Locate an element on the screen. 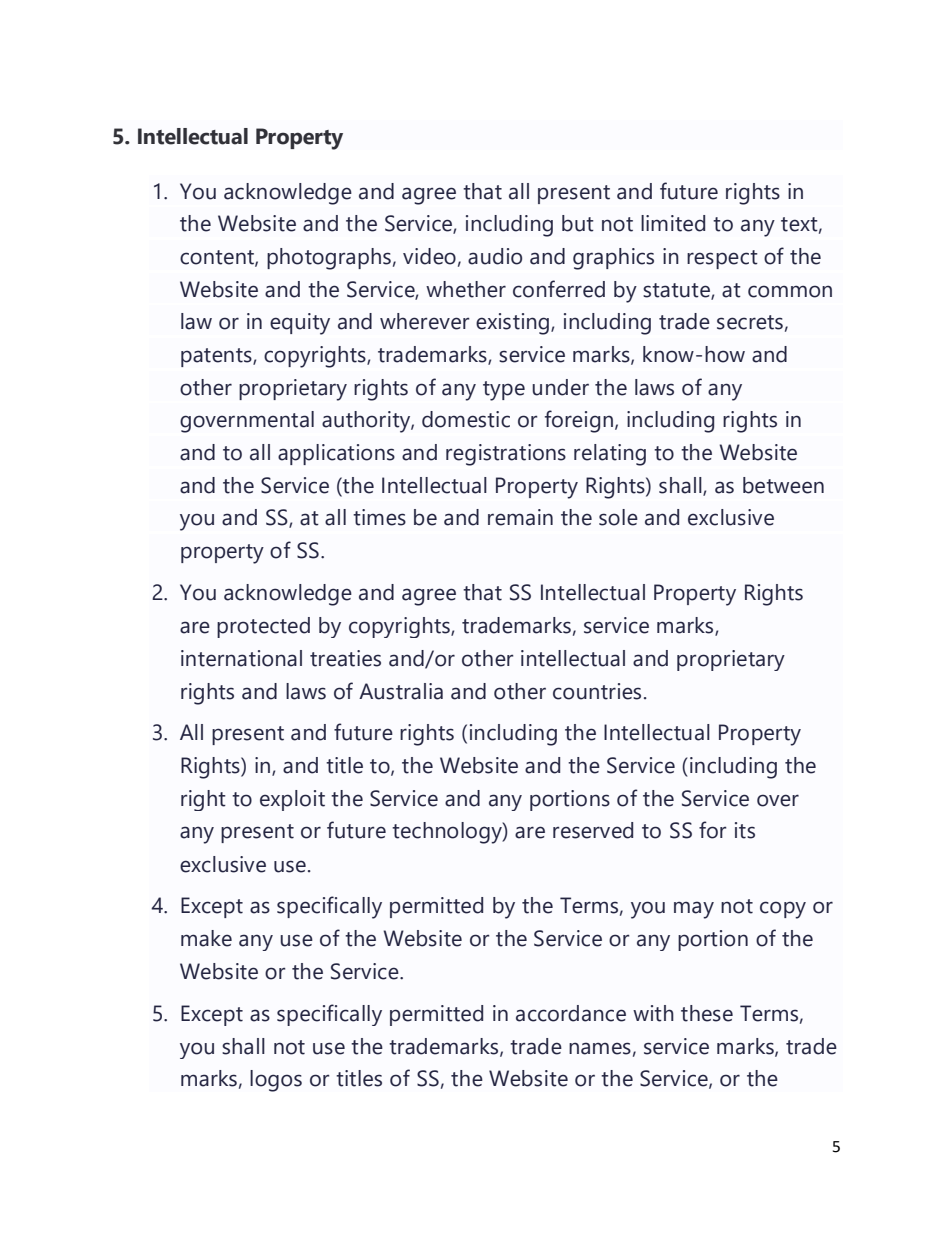 This screenshot has width=952, height=1233. between is located at coordinates (783, 485).
